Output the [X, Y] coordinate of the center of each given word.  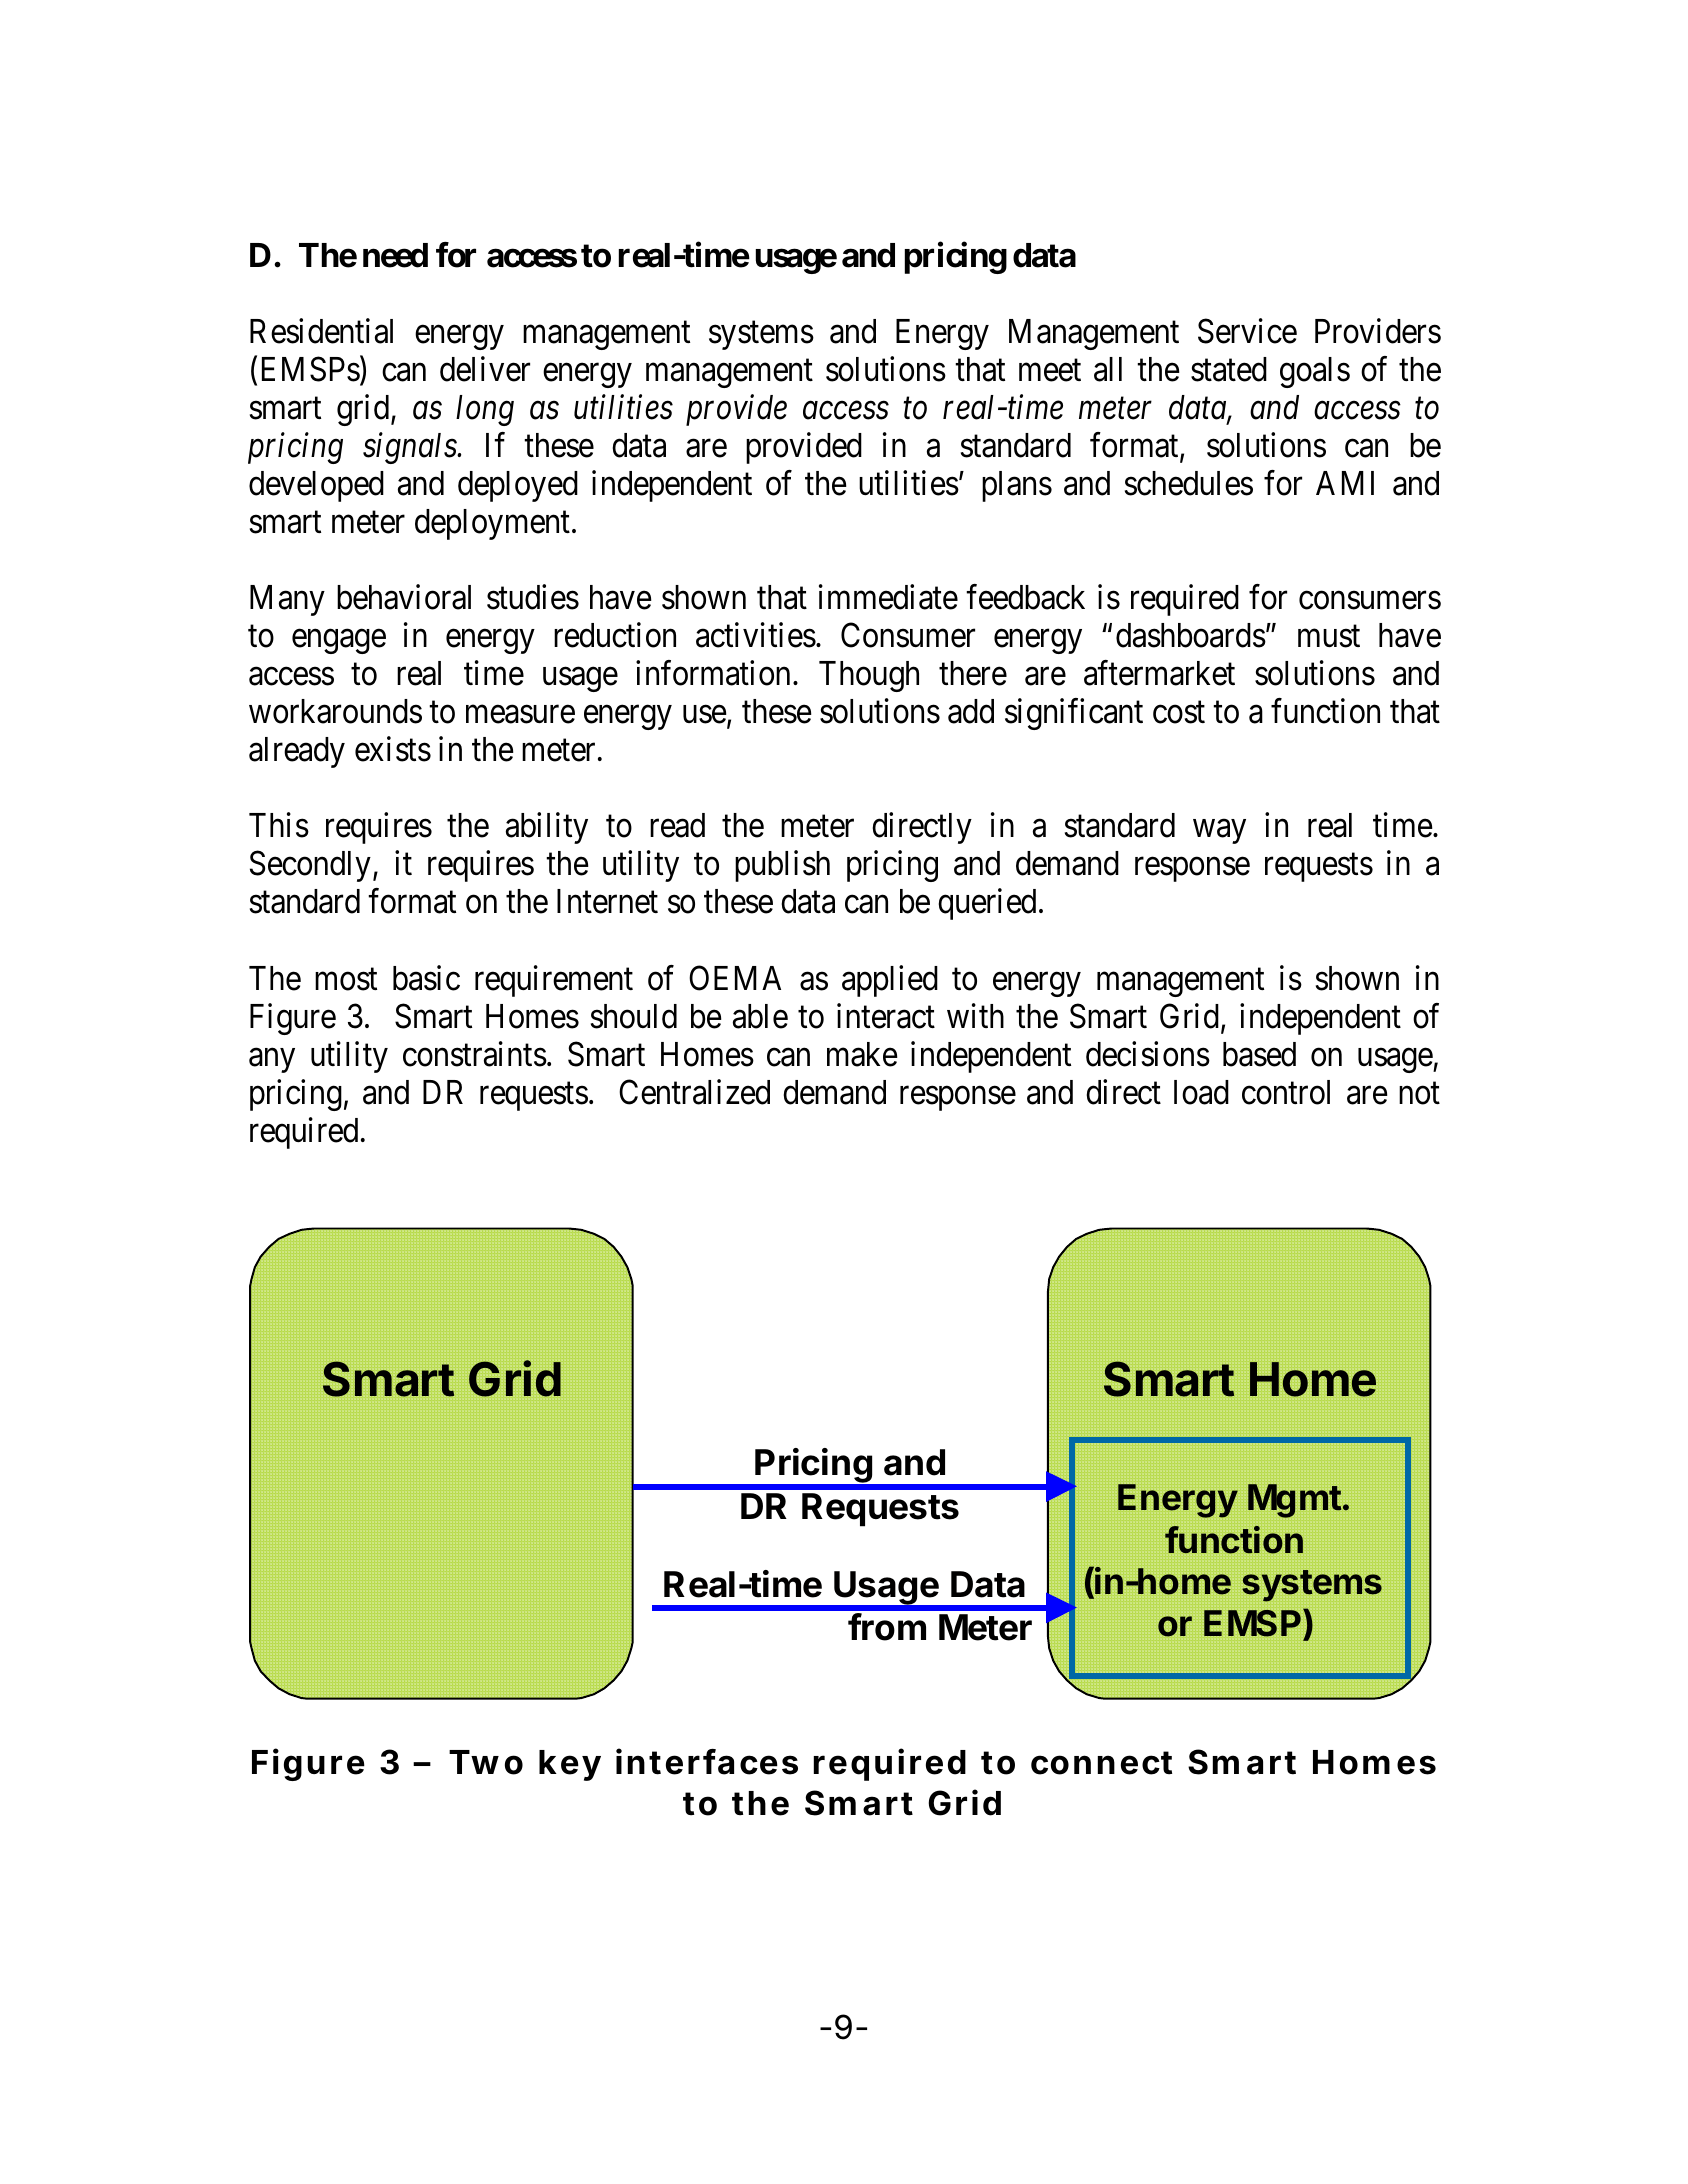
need [395, 255]
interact [886, 1016]
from [887, 1627]
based [1259, 1054]
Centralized [694, 1092]
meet [1050, 371]
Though [869, 676]
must [1329, 637]
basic [426, 978]
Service [1247, 331]
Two [486, 1762]
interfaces [707, 1762]
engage [339, 642]
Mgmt [1294, 1501]
